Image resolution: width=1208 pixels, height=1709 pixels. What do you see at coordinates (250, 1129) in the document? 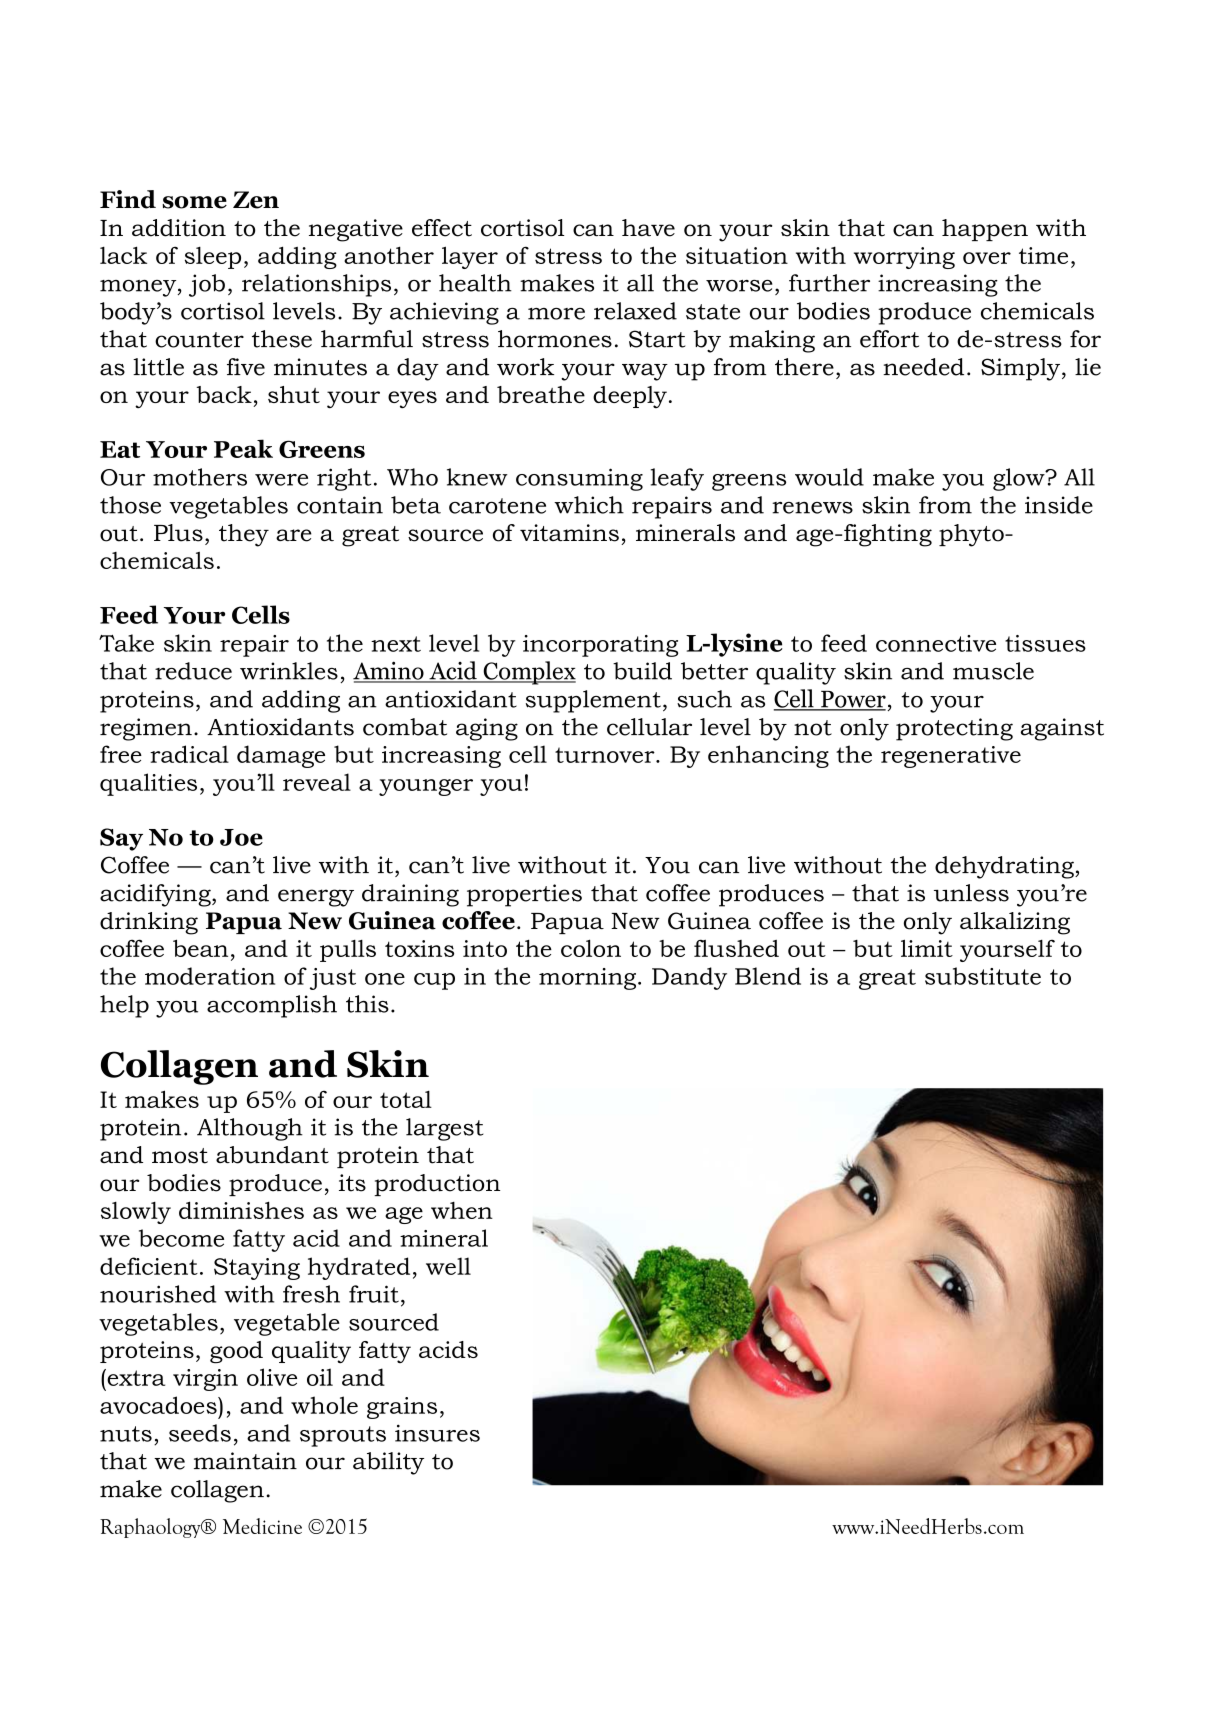
I see `Although` at bounding box center [250, 1129].
